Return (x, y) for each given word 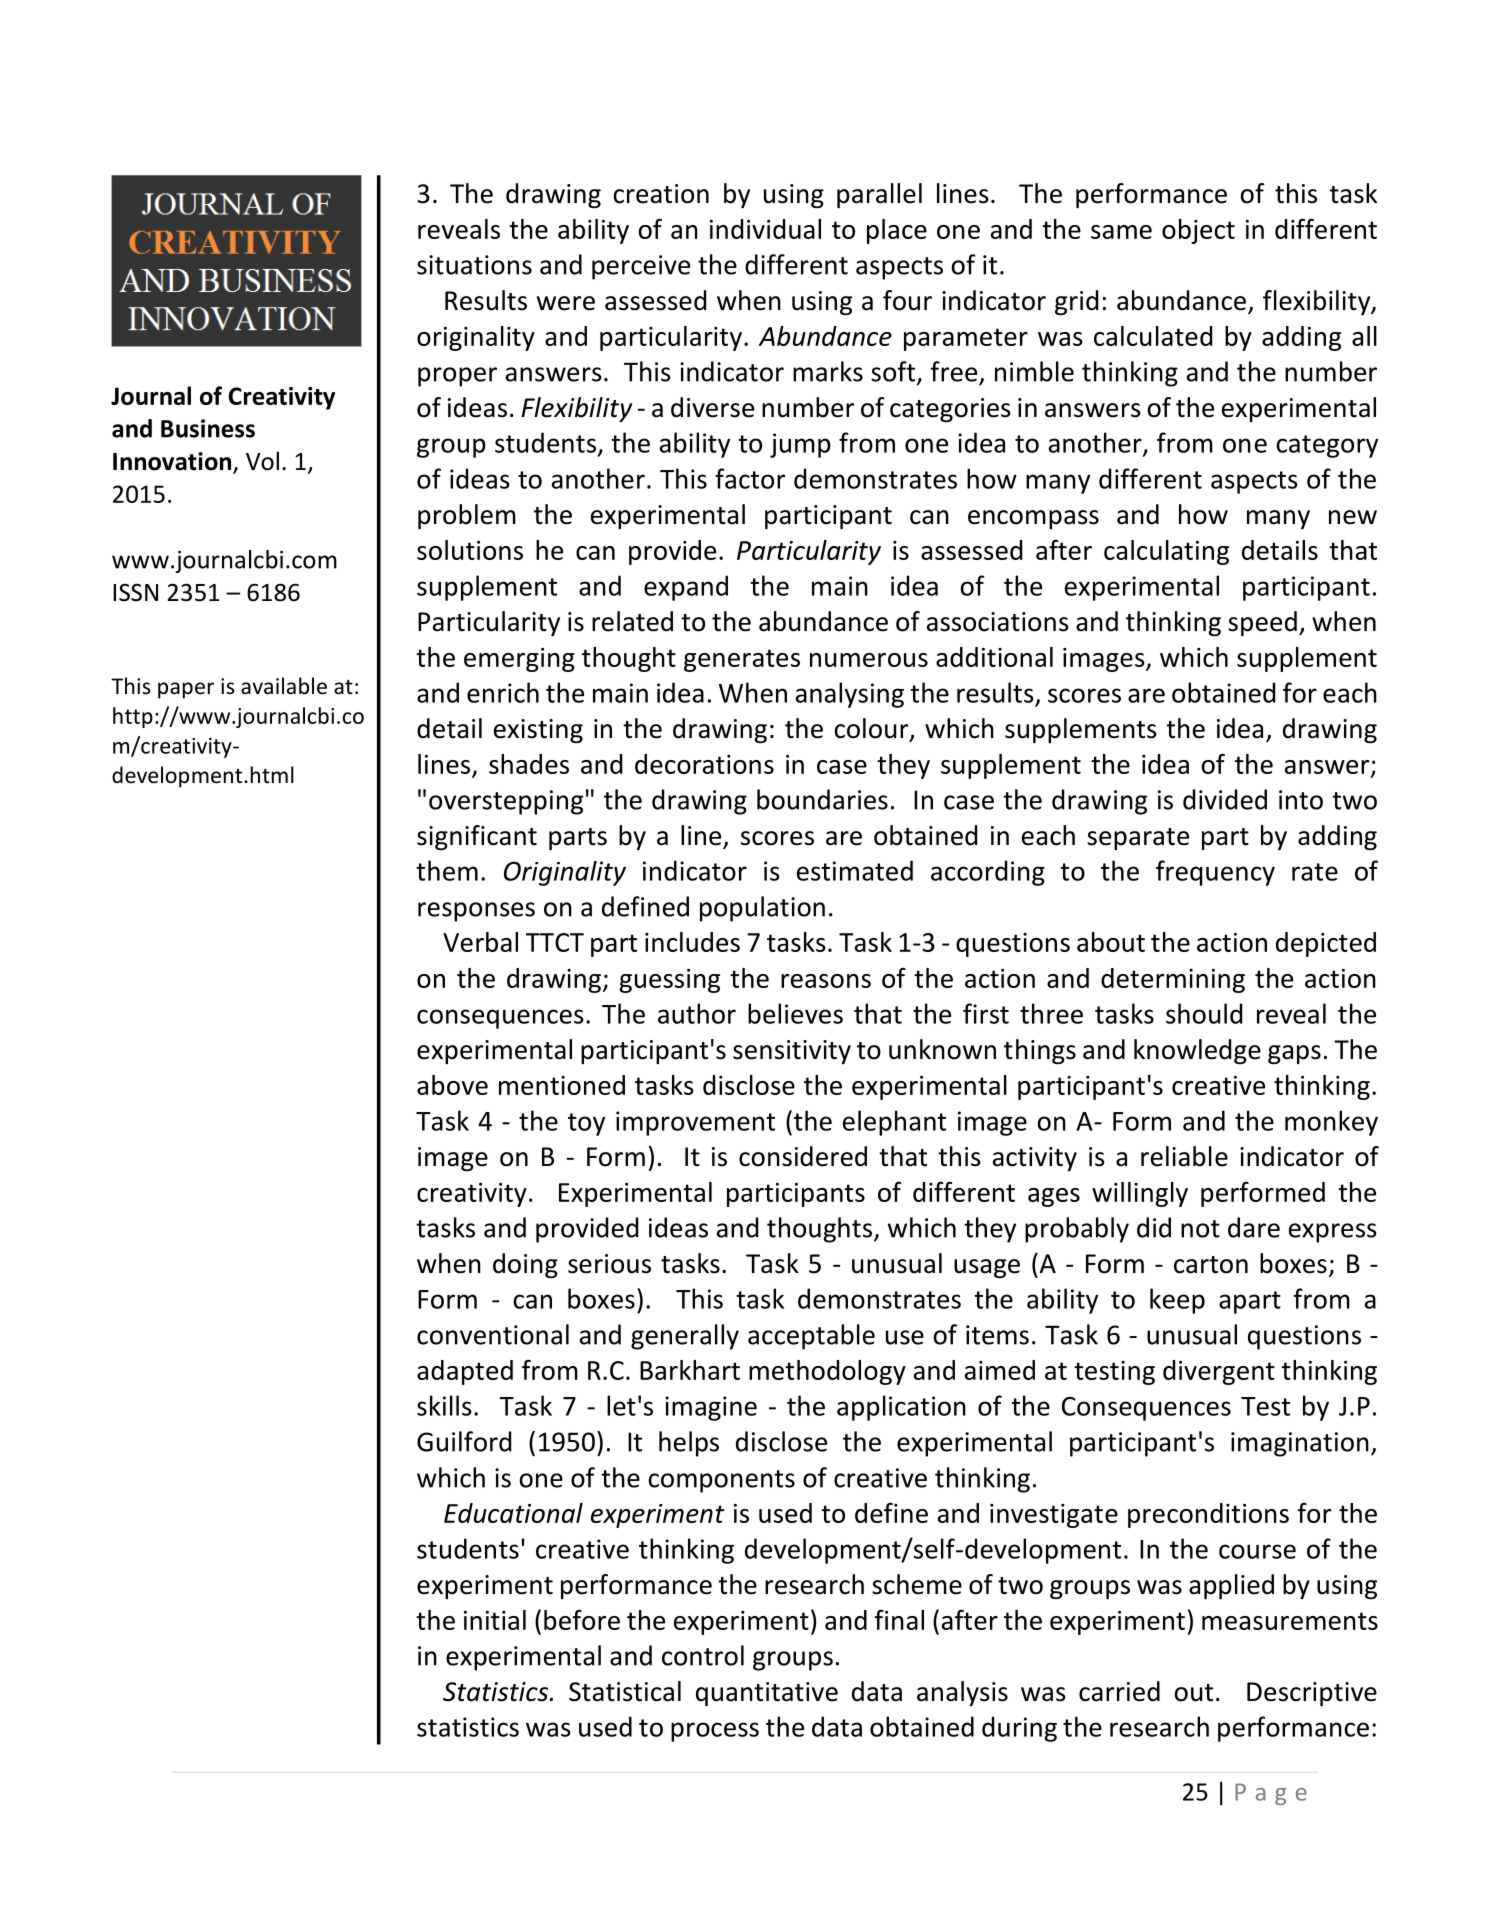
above (452, 1085)
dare (1254, 1227)
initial (495, 1620)
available (284, 686)
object (1198, 231)
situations (474, 265)
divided (1225, 799)
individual (765, 229)
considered (803, 1156)
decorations (704, 764)
